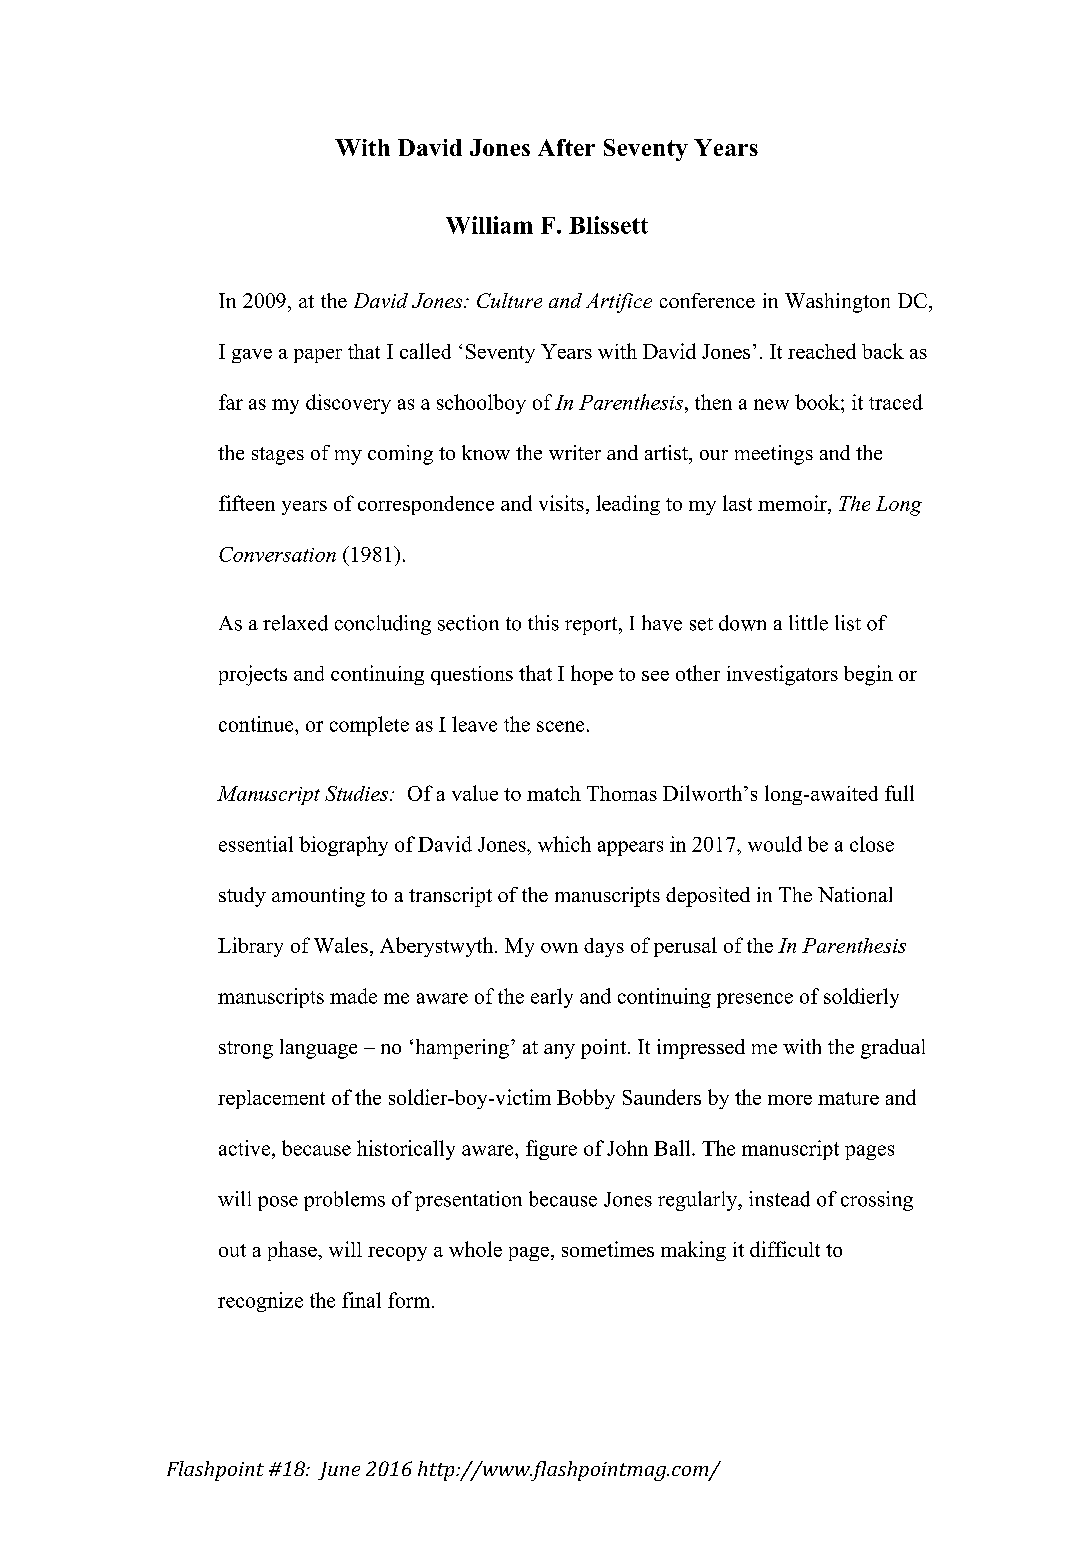 The image size is (1092, 1546). Describe the element at coordinates (837, 303) in the image. I see `Washington` at that location.
